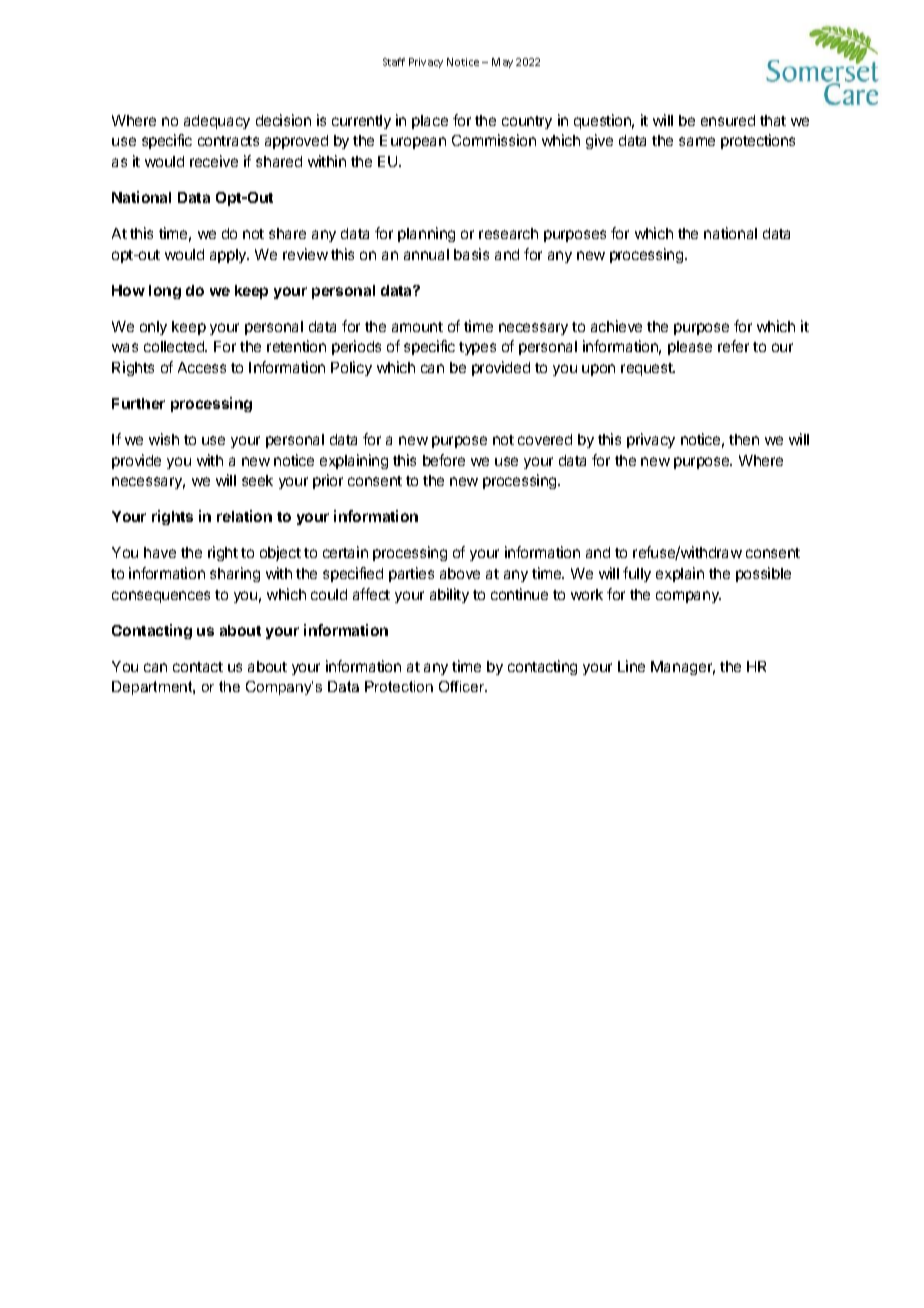  I want to click on above, so click(460, 573).
